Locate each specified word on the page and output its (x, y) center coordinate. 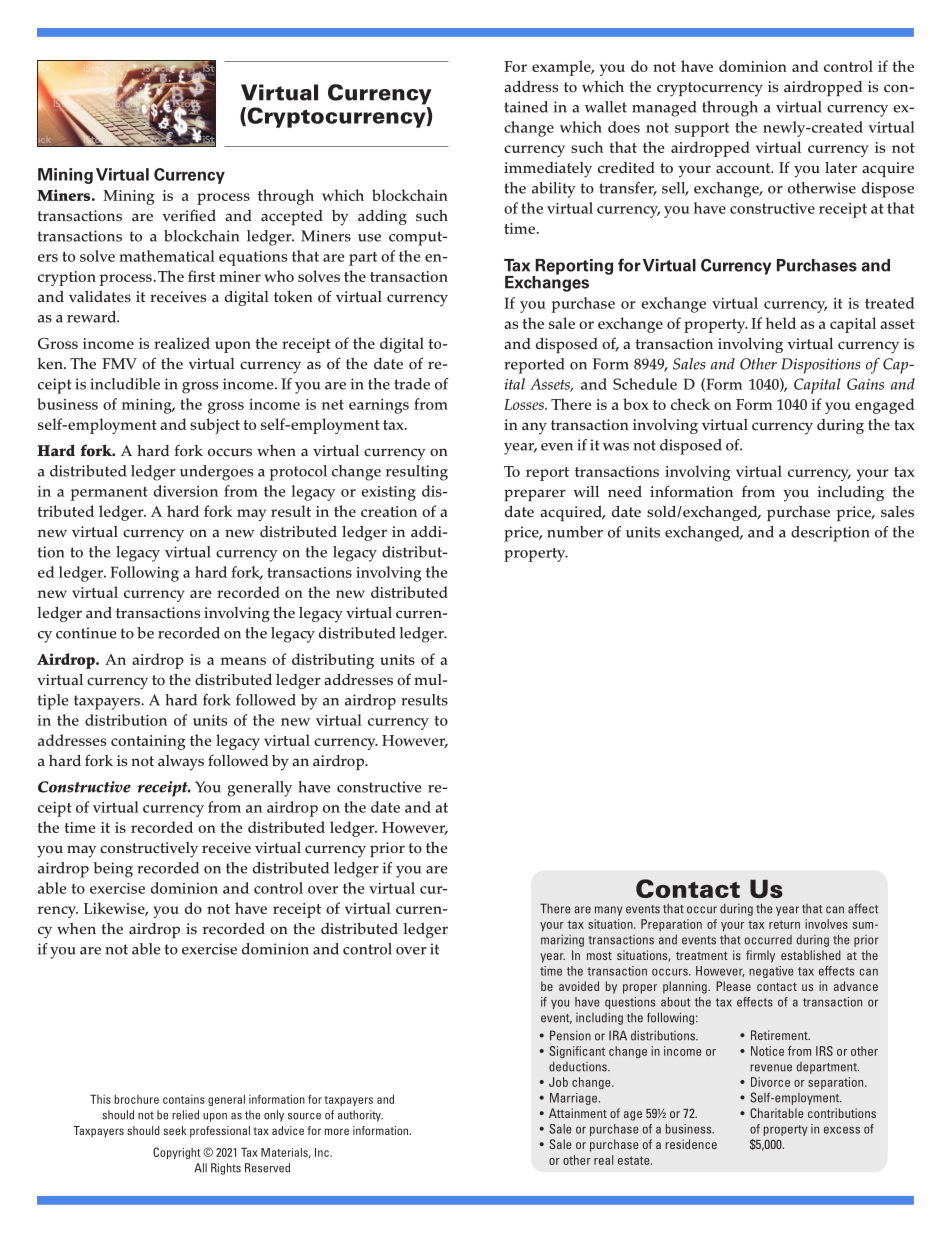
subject (215, 426)
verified (189, 215)
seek (174, 1130)
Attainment (578, 1113)
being (113, 870)
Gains (865, 384)
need (625, 491)
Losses (525, 404)
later (841, 167)
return (784, 924)
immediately (548, 170)
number (575, 532)
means (243, 661)
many (608, 911)
